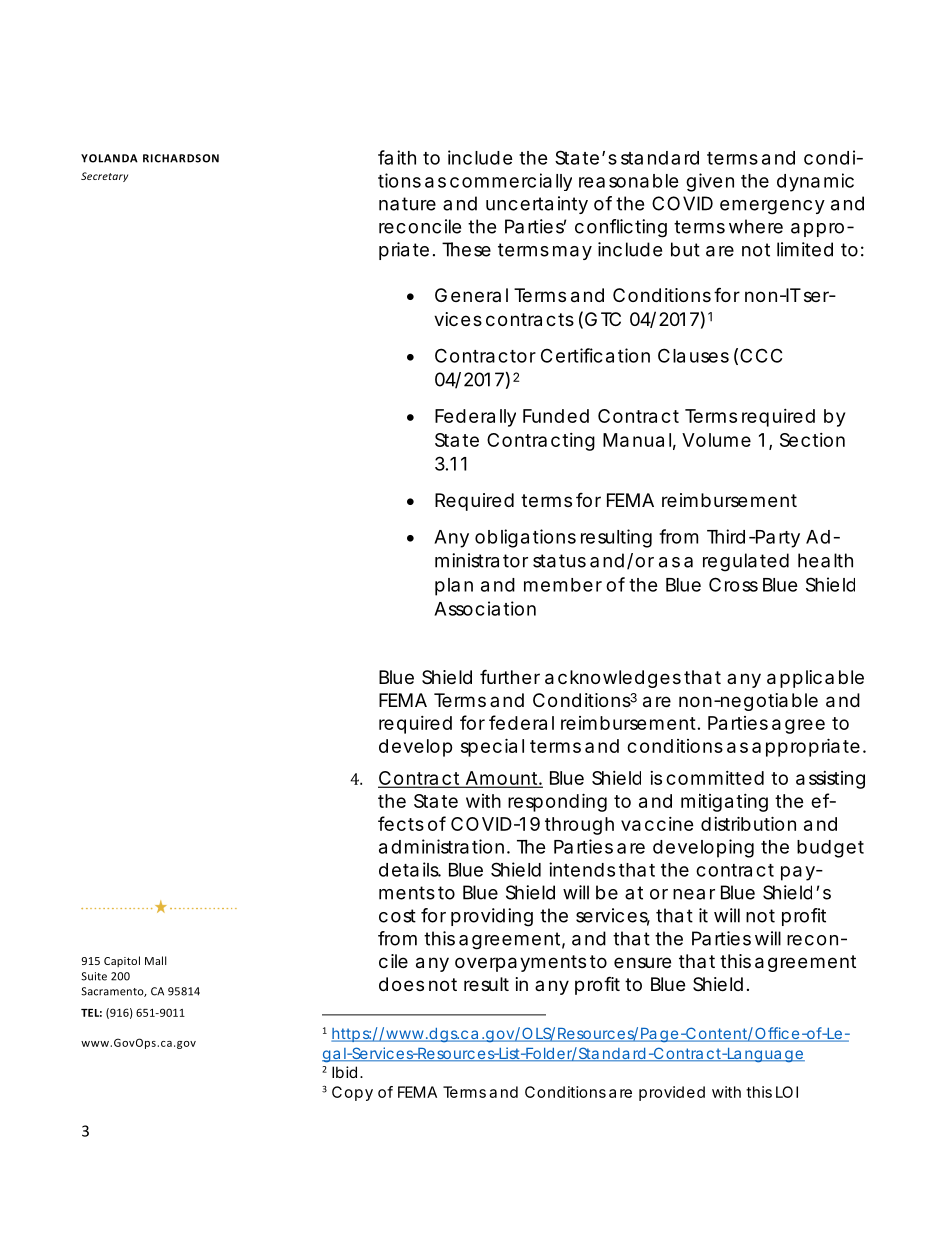  I want to click on given, so click(710, 182).
